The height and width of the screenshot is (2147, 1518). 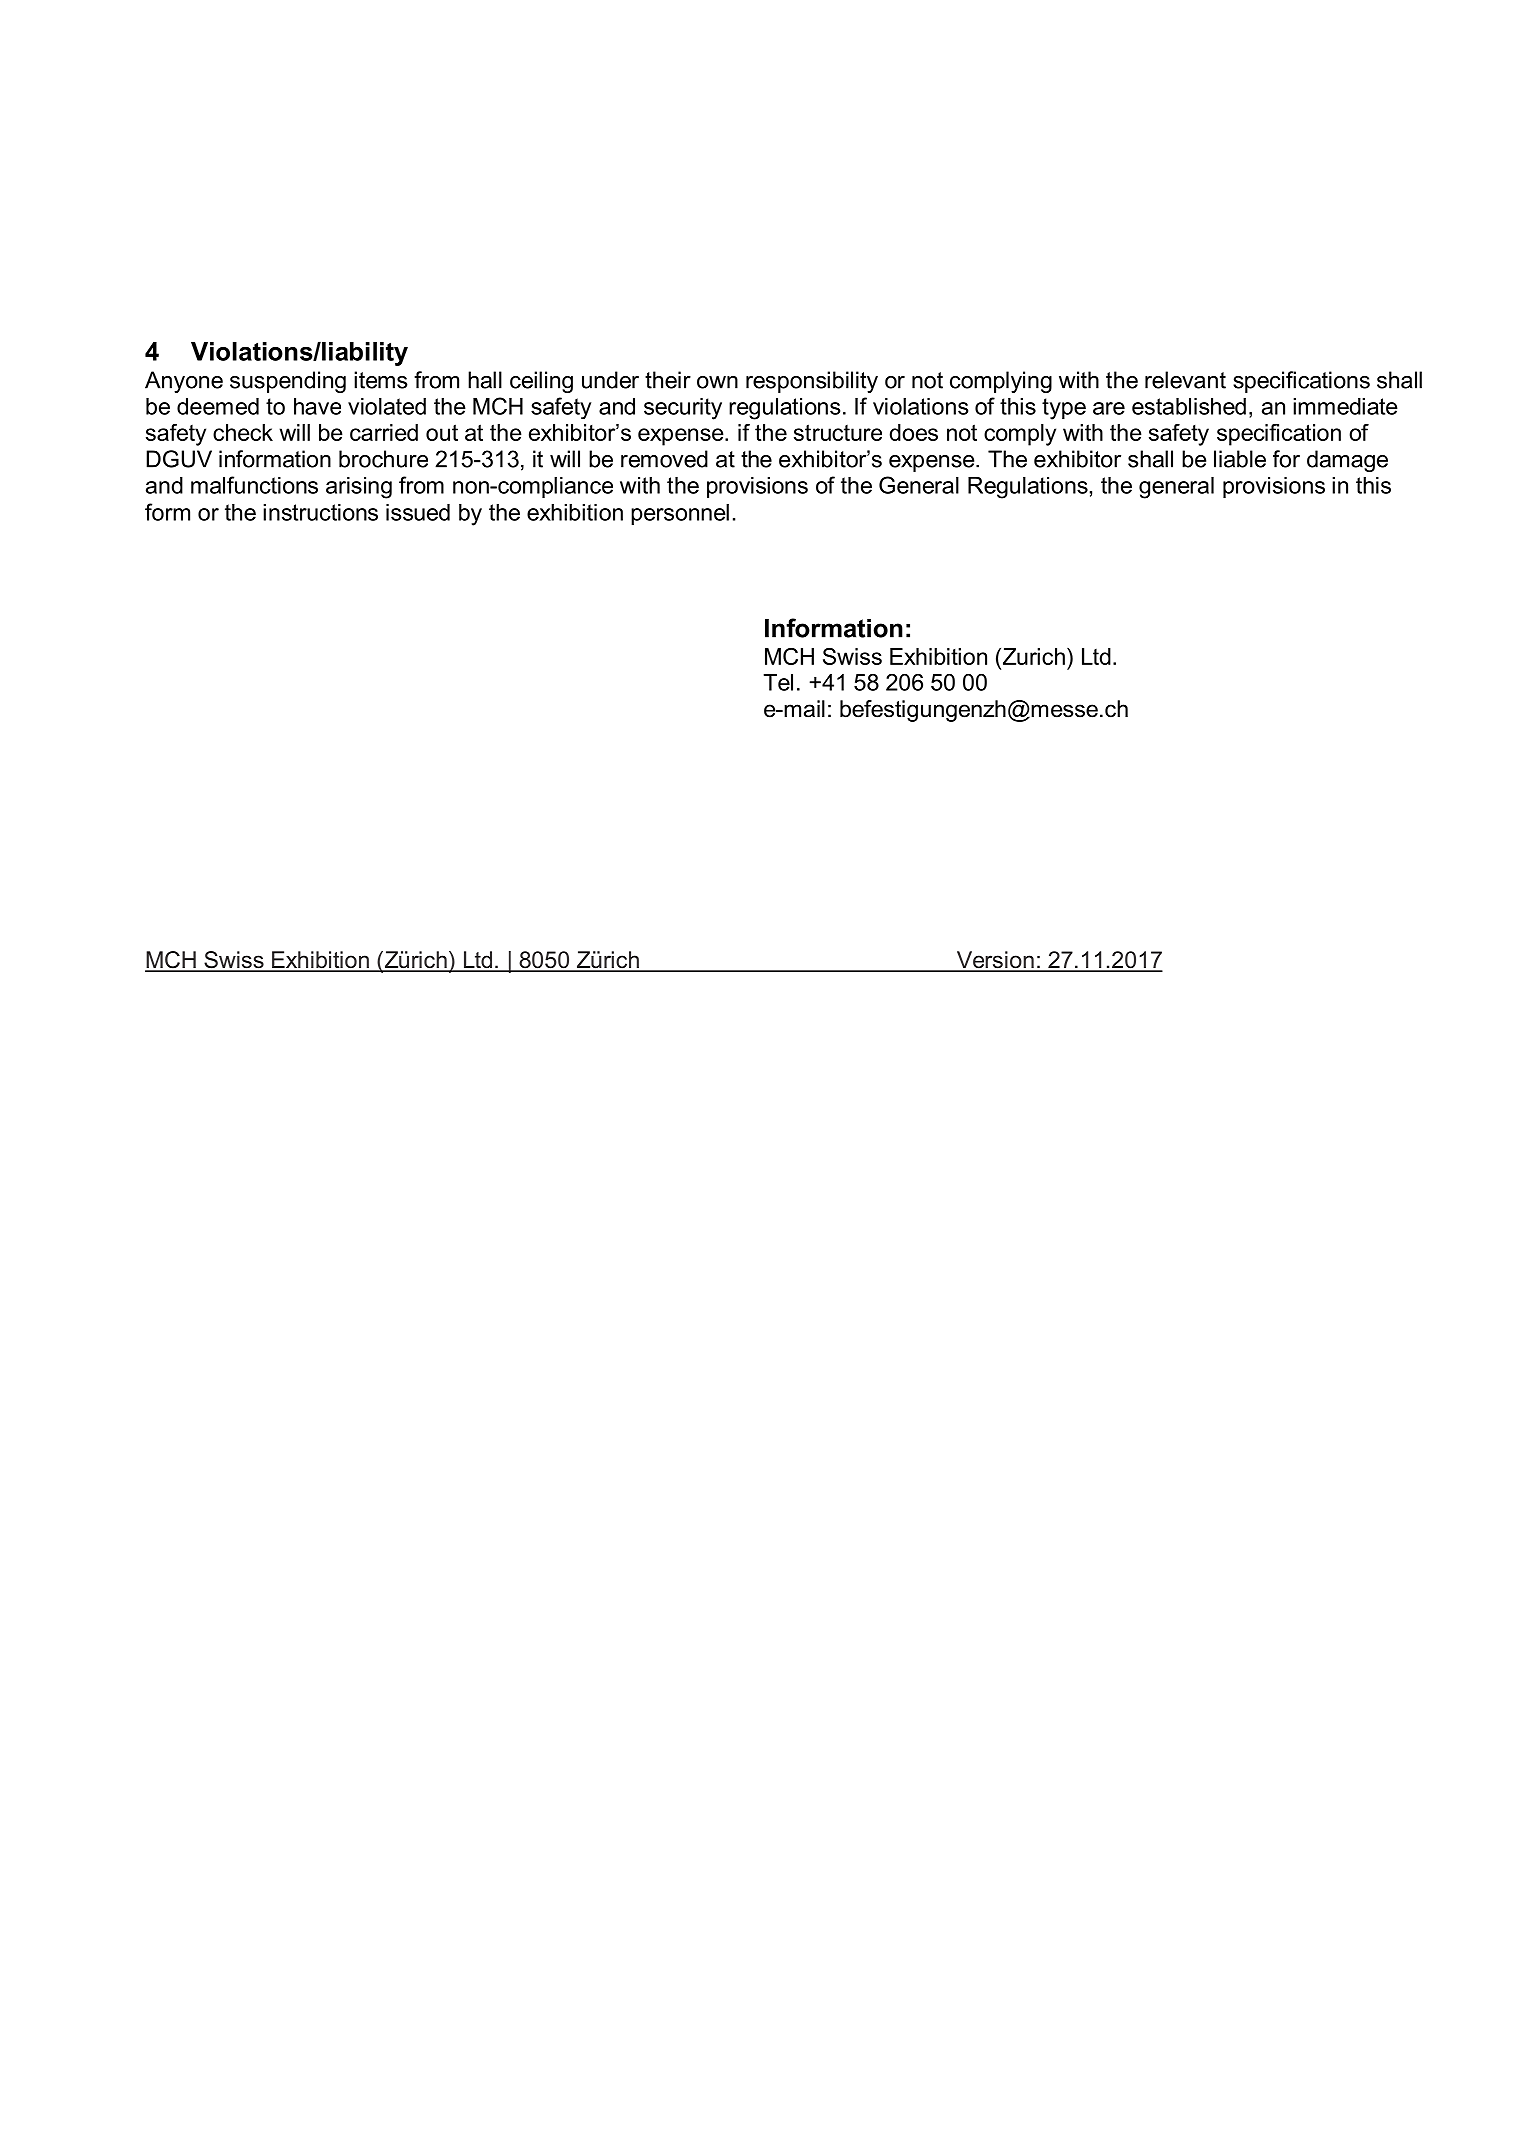 I want to click on Tel, so click(x=778, y=682).
